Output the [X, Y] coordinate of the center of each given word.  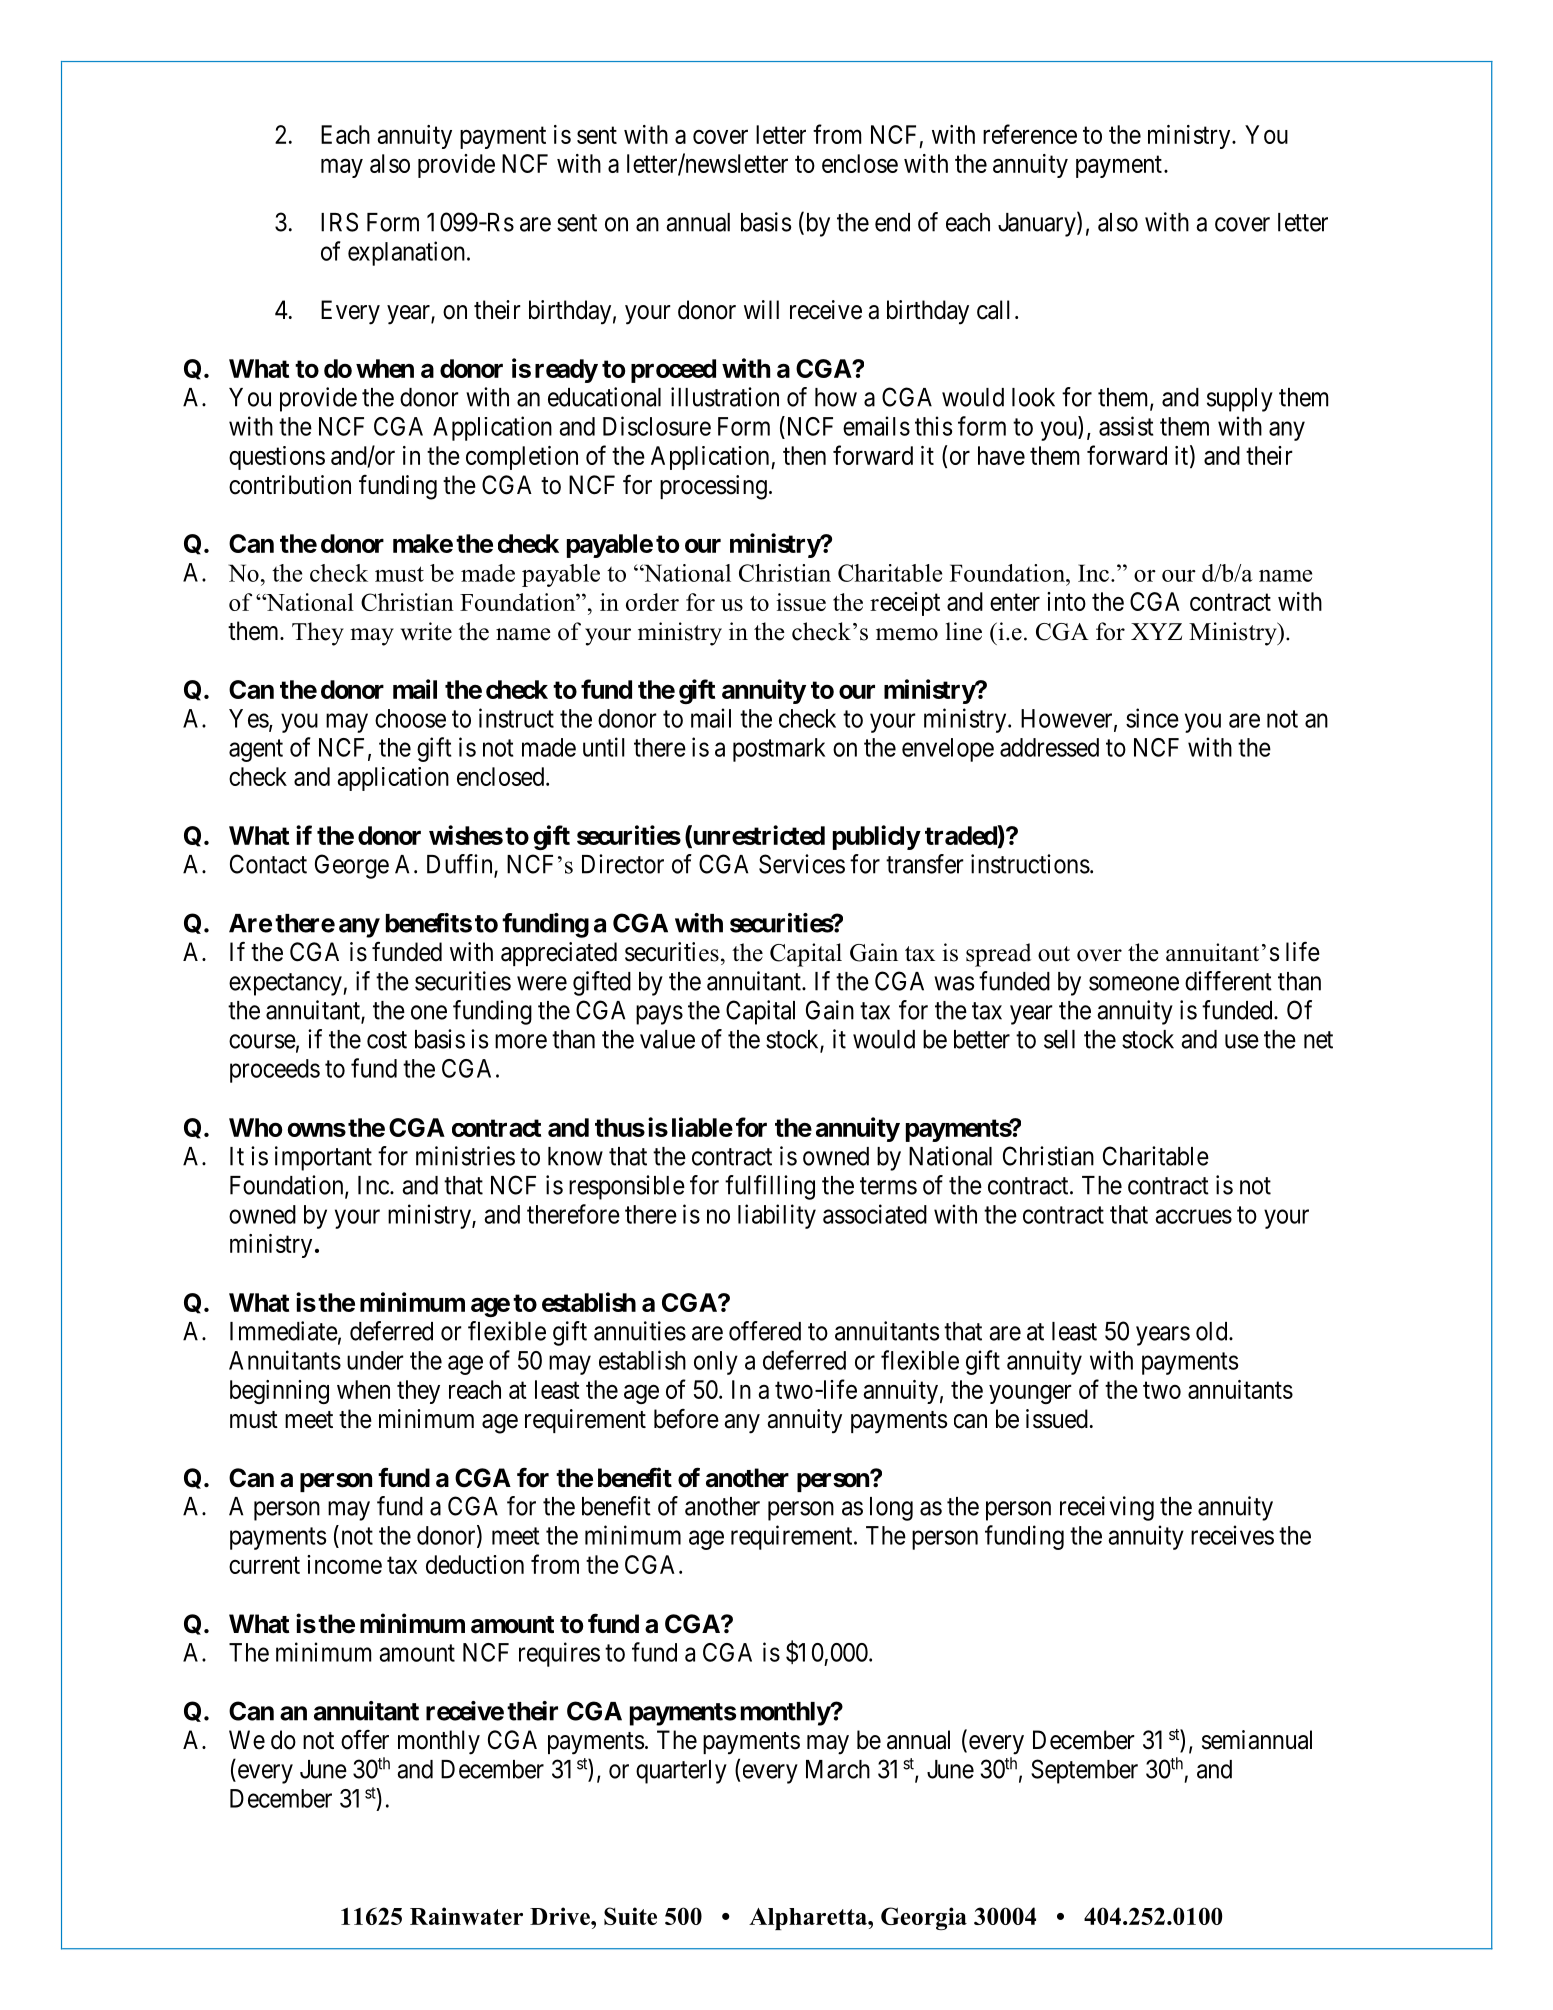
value [667, 1039]
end [892, 222]
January [1038, 224]
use [1242, 1041]
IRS [339, 222]
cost [387, 1040]
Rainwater [466, 1916]
